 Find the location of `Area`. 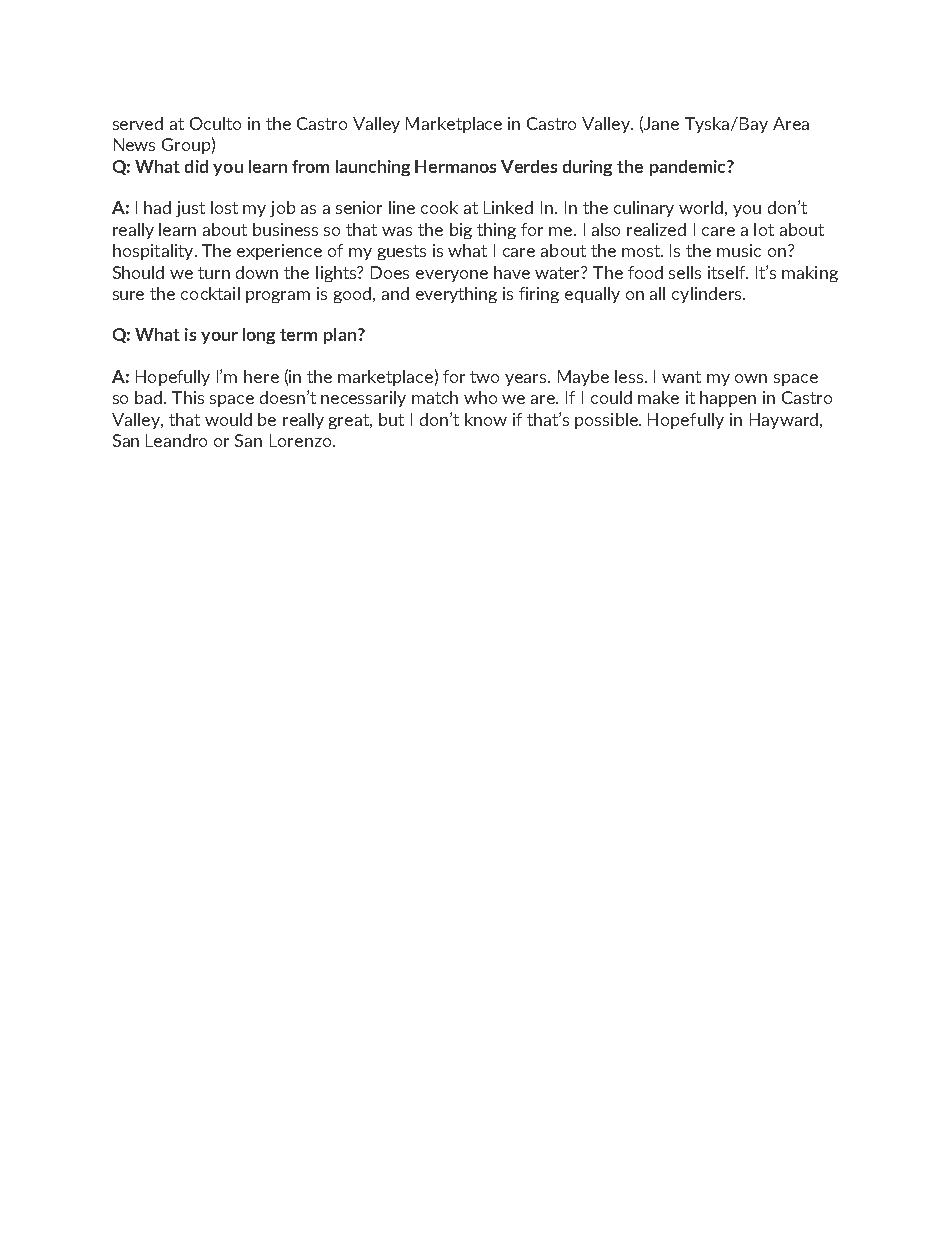

Area is located at coordinates (791, 123).
